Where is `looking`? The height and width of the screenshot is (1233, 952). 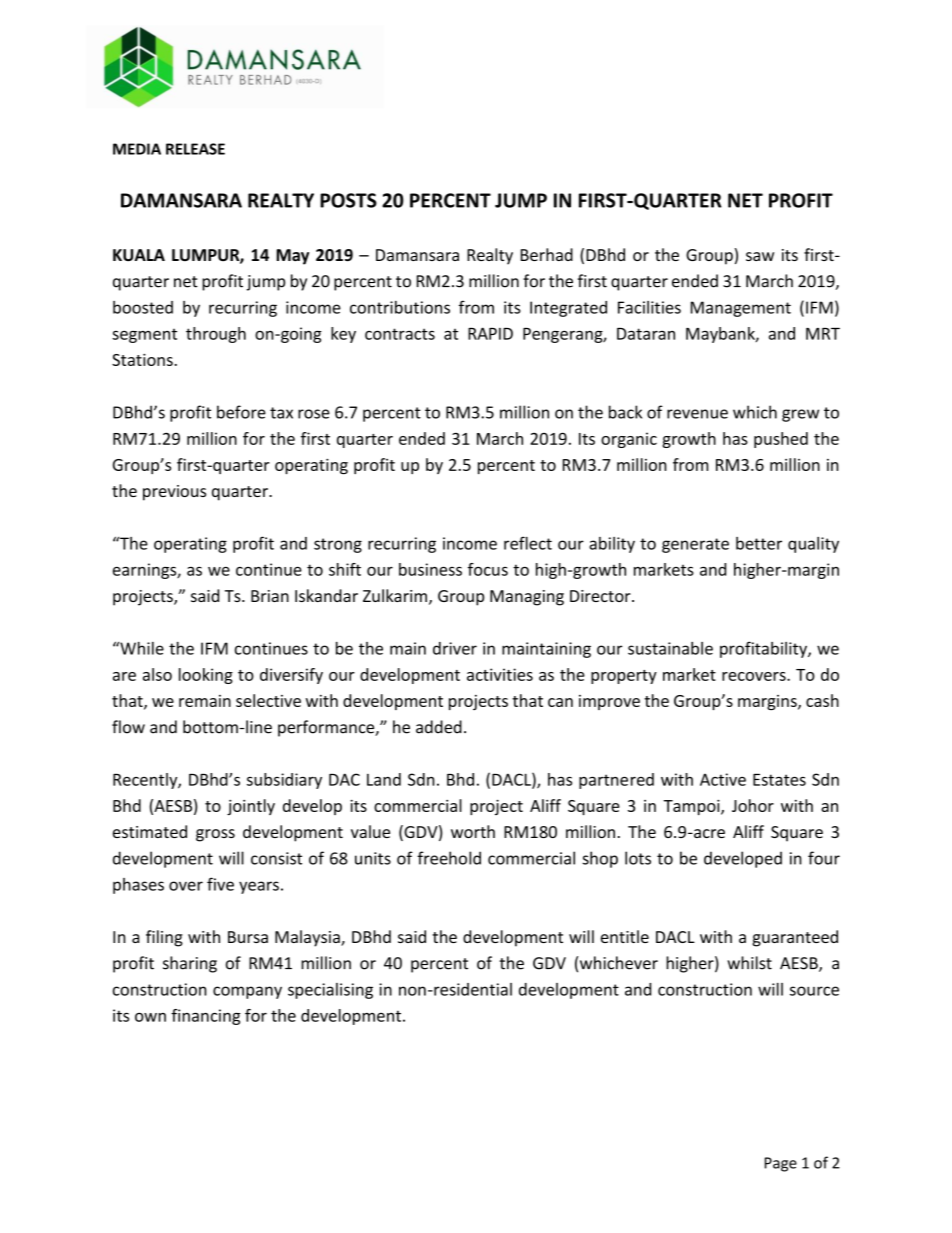
looking is located at coordinates (206, 676).
